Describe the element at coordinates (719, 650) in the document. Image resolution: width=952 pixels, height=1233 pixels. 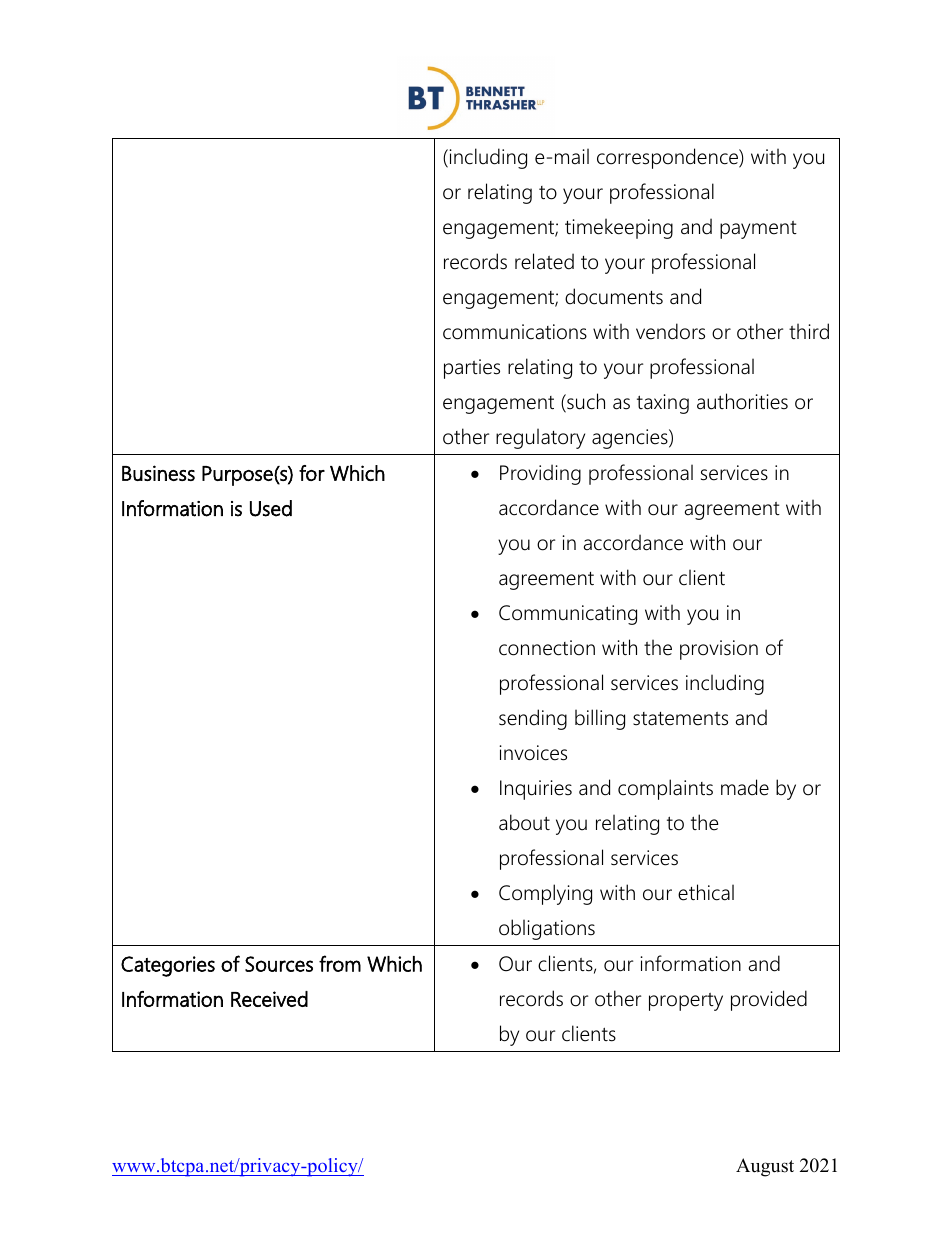
I see `provision` at that location.
